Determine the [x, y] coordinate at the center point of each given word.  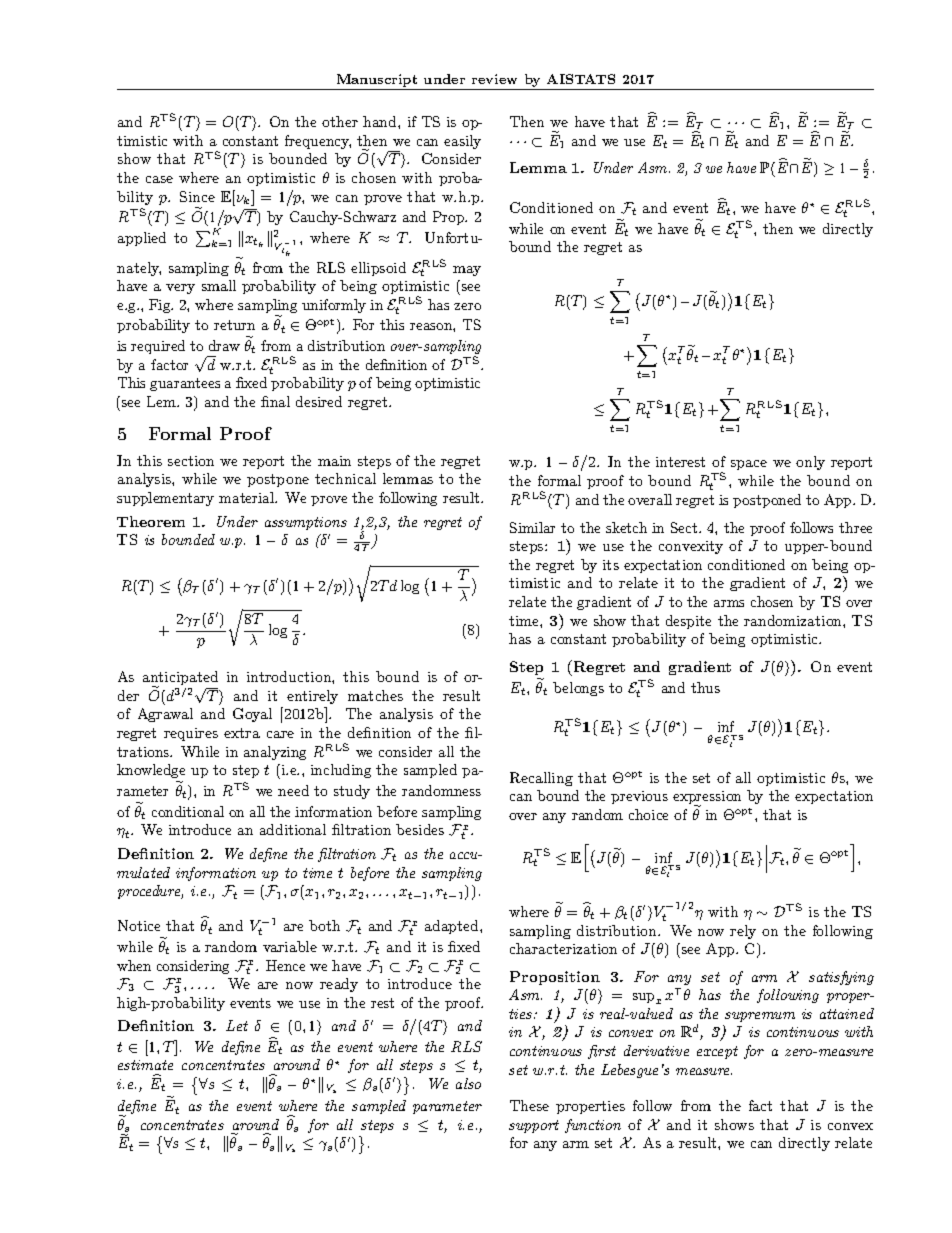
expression [707, 799]
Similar [532, 527]
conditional [188, 811]
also [468, 1083]
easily [462, 142]
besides [420, 829]
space [749, 465]
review [494, 79]
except [717, 1052]
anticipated [180, 679]
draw [224, 345]
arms [729, 603]
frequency [318, 142]
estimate [145, 1065]
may [467, 271]
